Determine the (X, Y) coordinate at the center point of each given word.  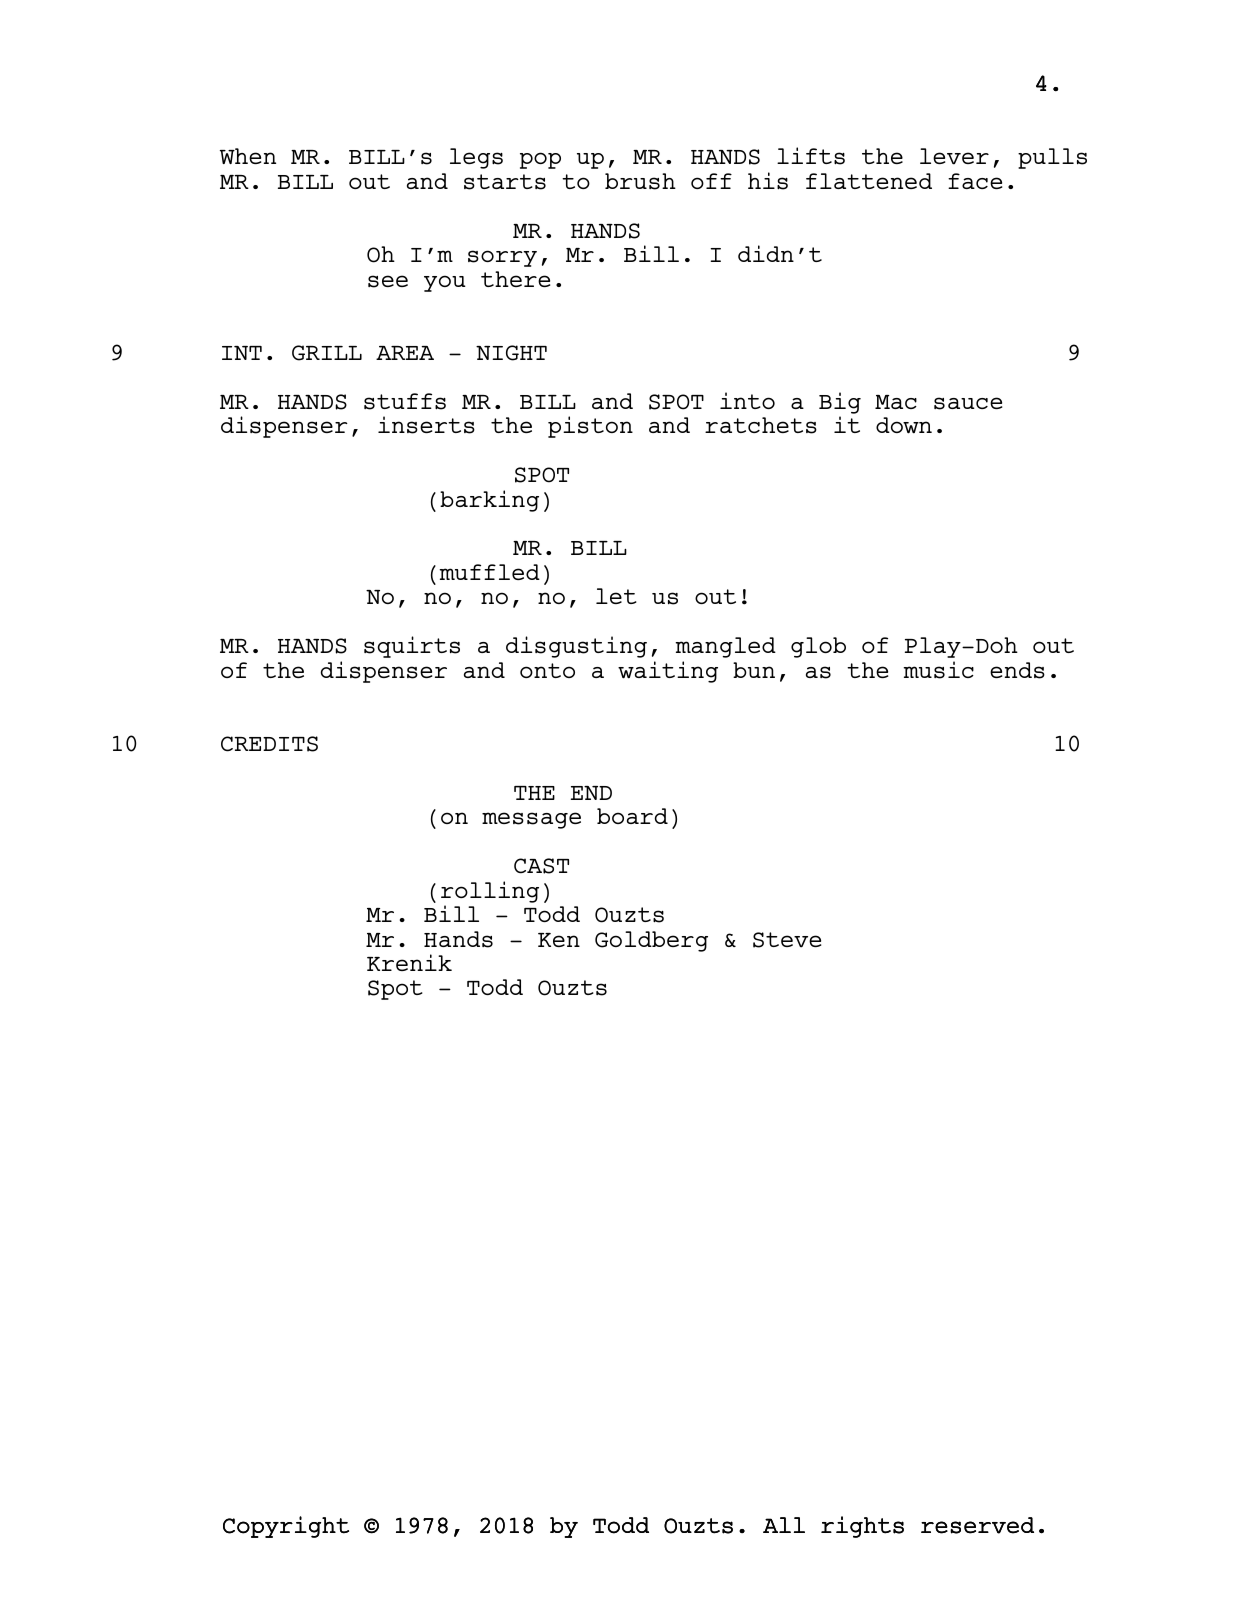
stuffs (405, 401)
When (248, 156)
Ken (559, 940)
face (975, 181)
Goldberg (651, 941)
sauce (968, 403)
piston (590, 427)
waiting (668, 672)
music (938, 670)
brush (640, 181)
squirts (412, 647)
